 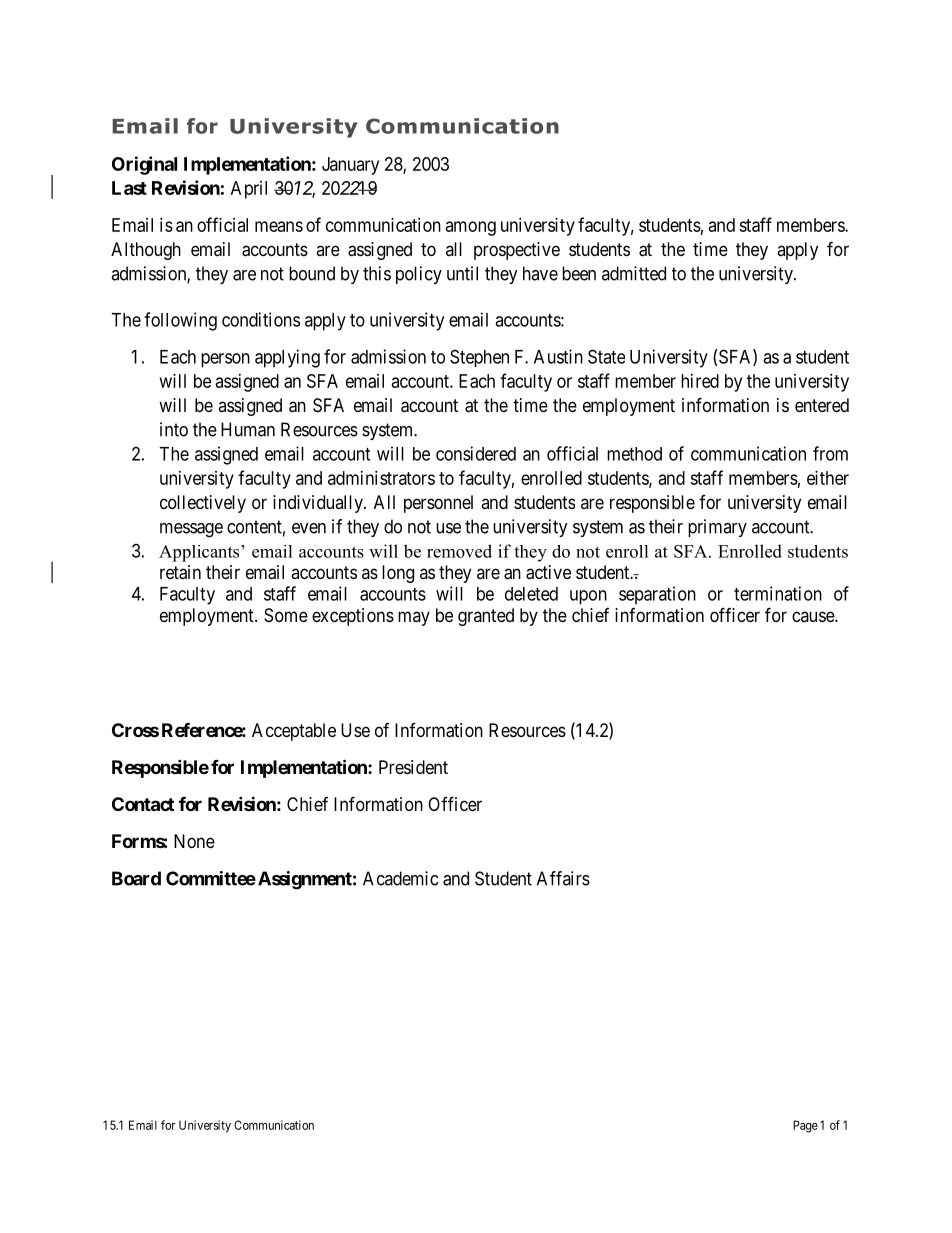 I want to click on Academic, so click(x=400, y=878).
